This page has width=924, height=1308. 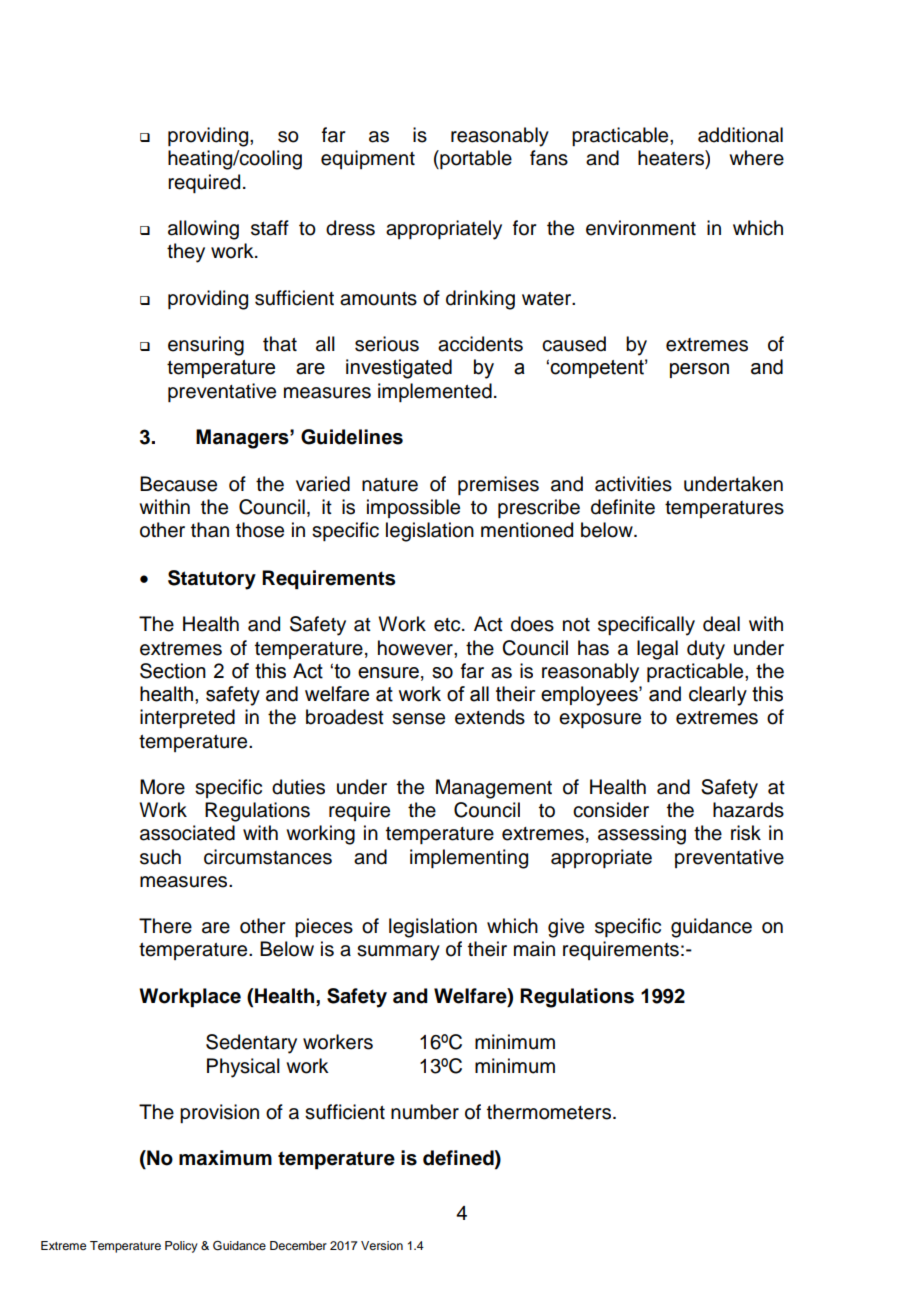 I want to click on extends, so click(x=490, y=717).
